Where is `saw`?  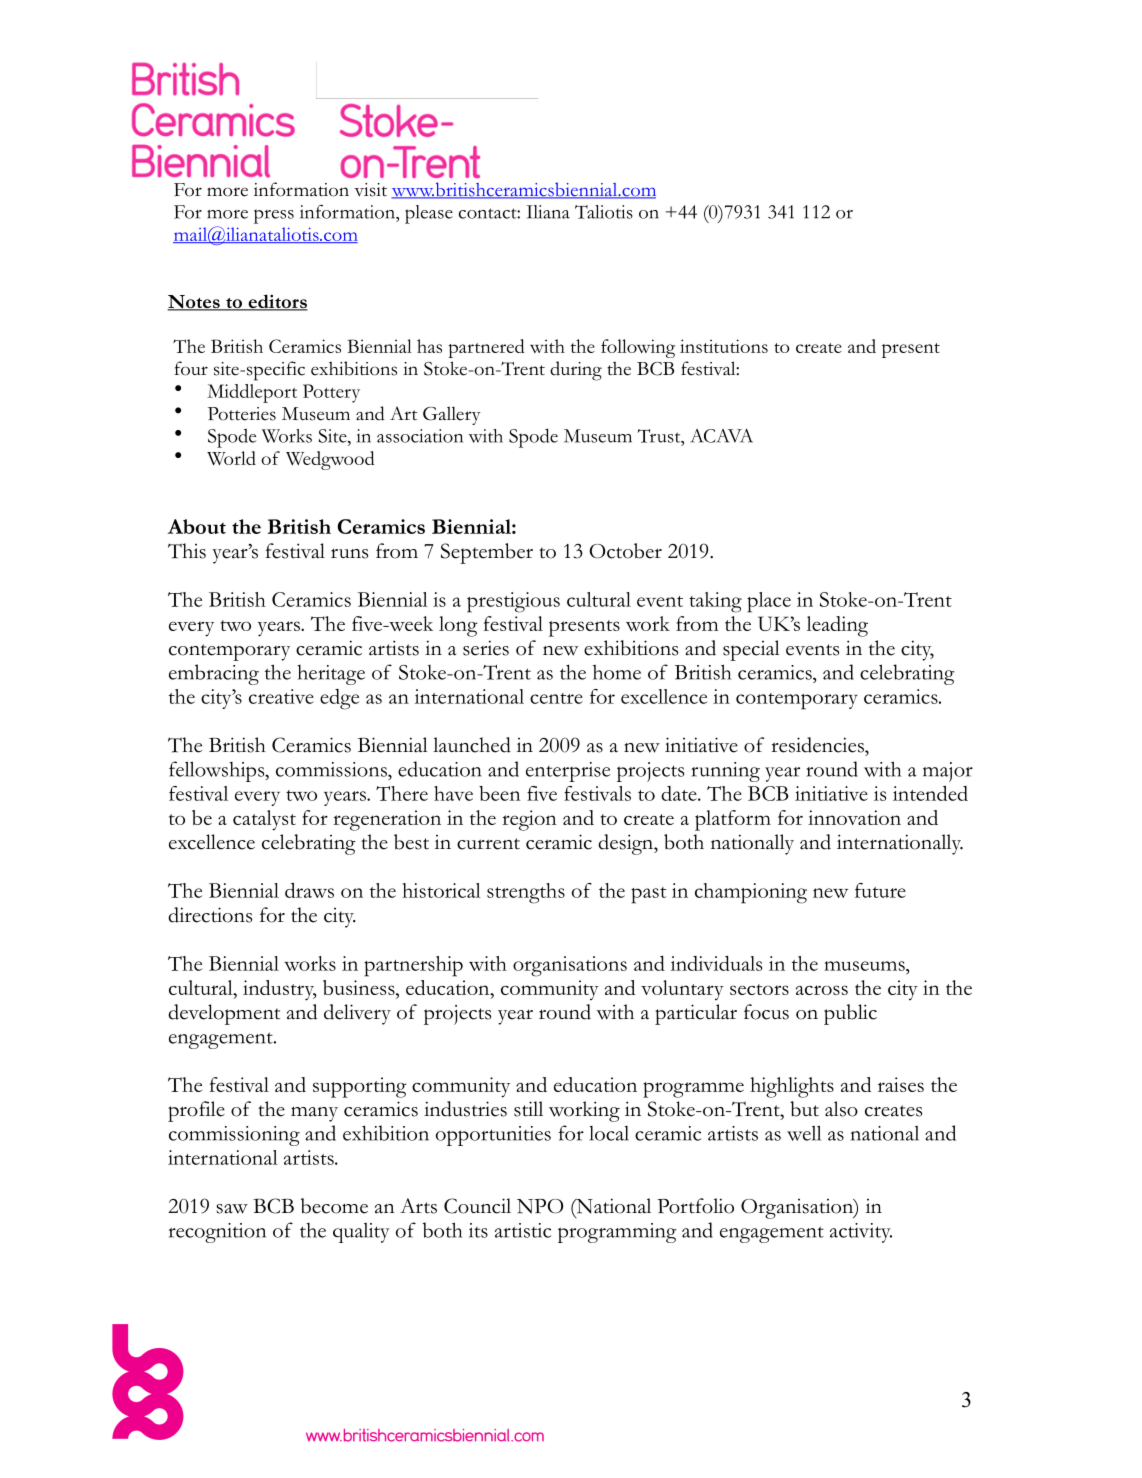 saw is located at coordinates (232, 1209).
